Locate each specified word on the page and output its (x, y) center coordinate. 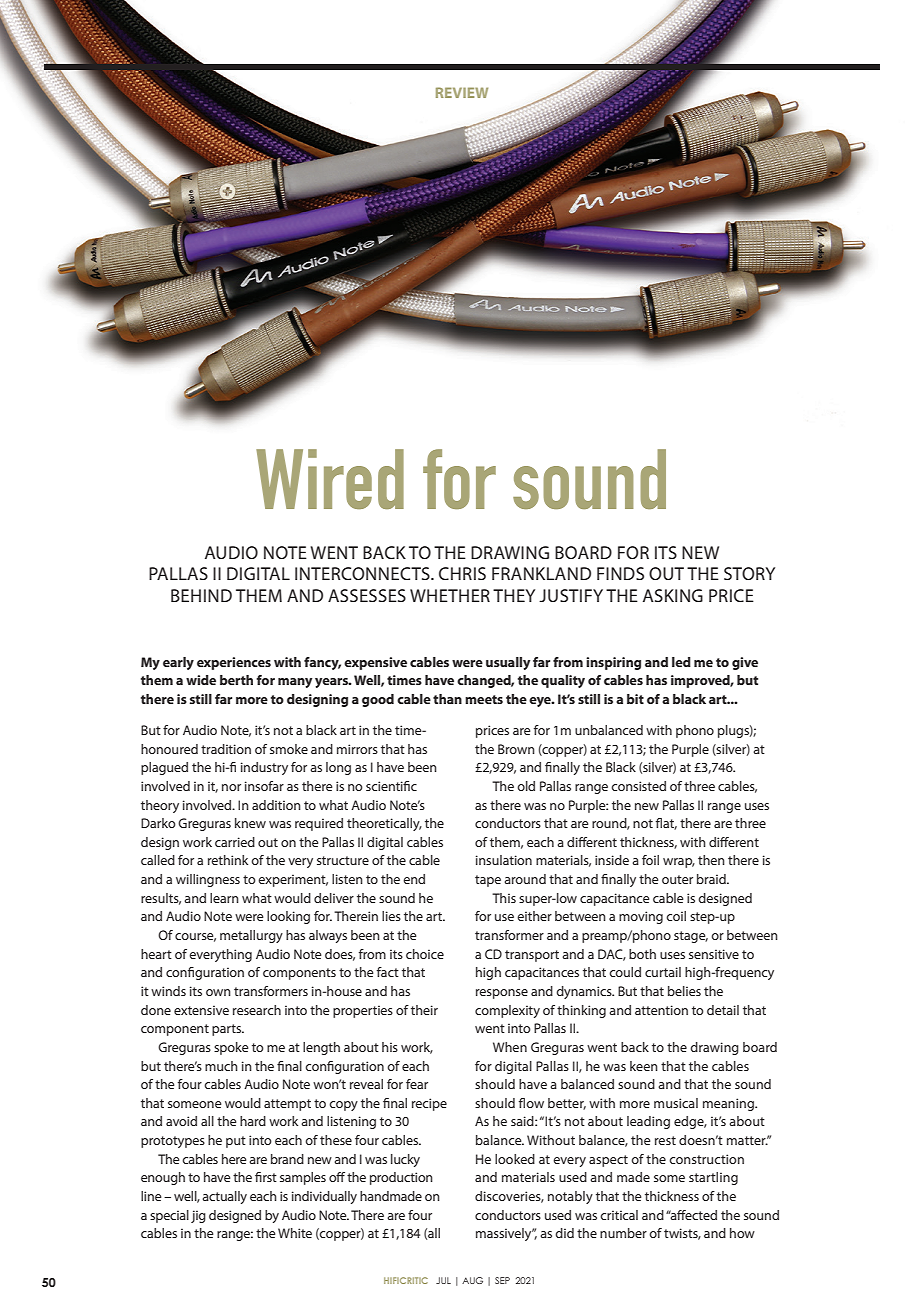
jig (198, 1216)
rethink (228, 860)
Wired (330, 479)
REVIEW (462, 92)
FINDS (620, 573)
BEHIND (201, 595)
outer (677, 879)
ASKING (673, 595)
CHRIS (462, 573)
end (414, 879)
